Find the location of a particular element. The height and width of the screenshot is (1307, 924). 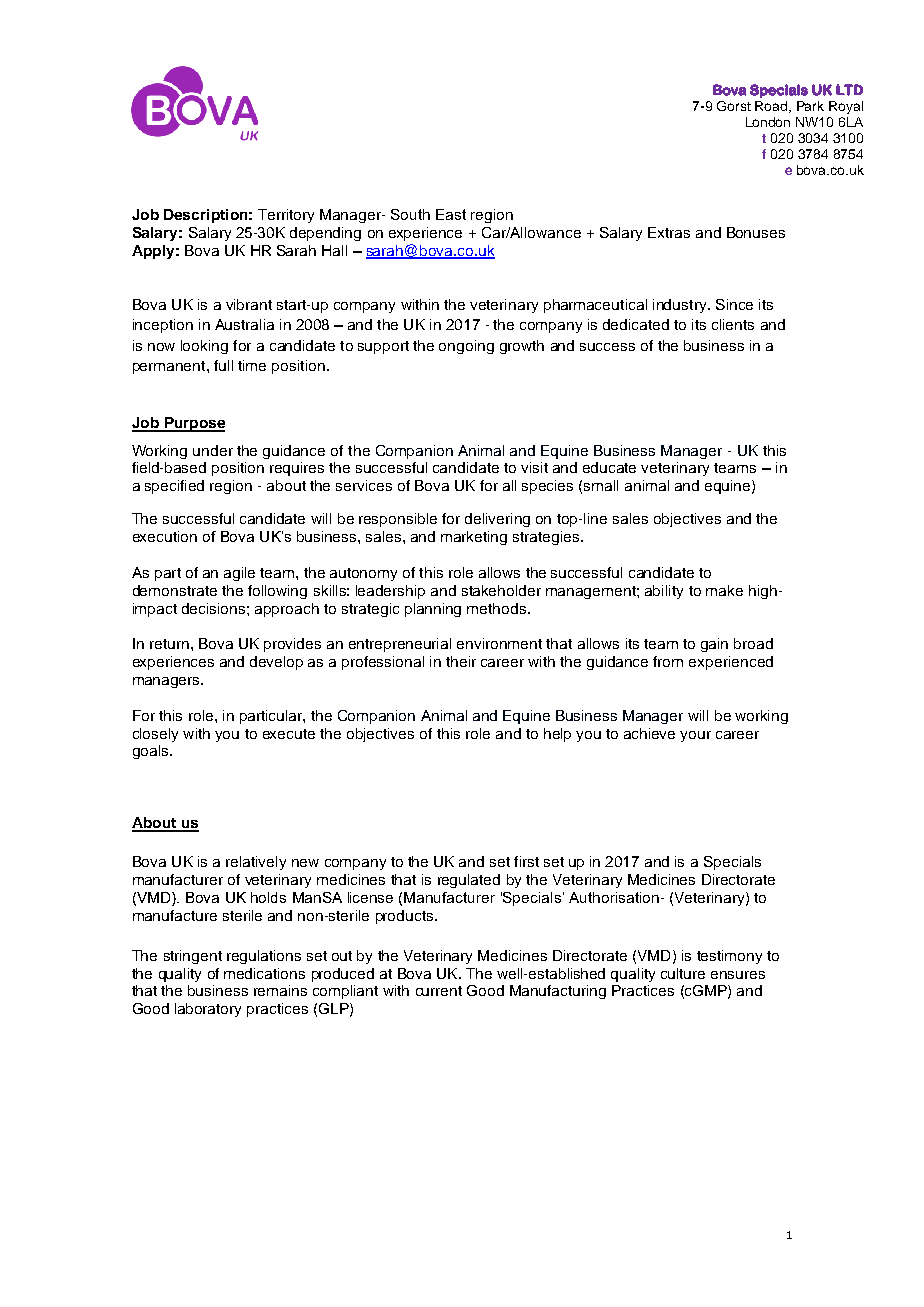

Territory is located at coordinates (286, 216).
